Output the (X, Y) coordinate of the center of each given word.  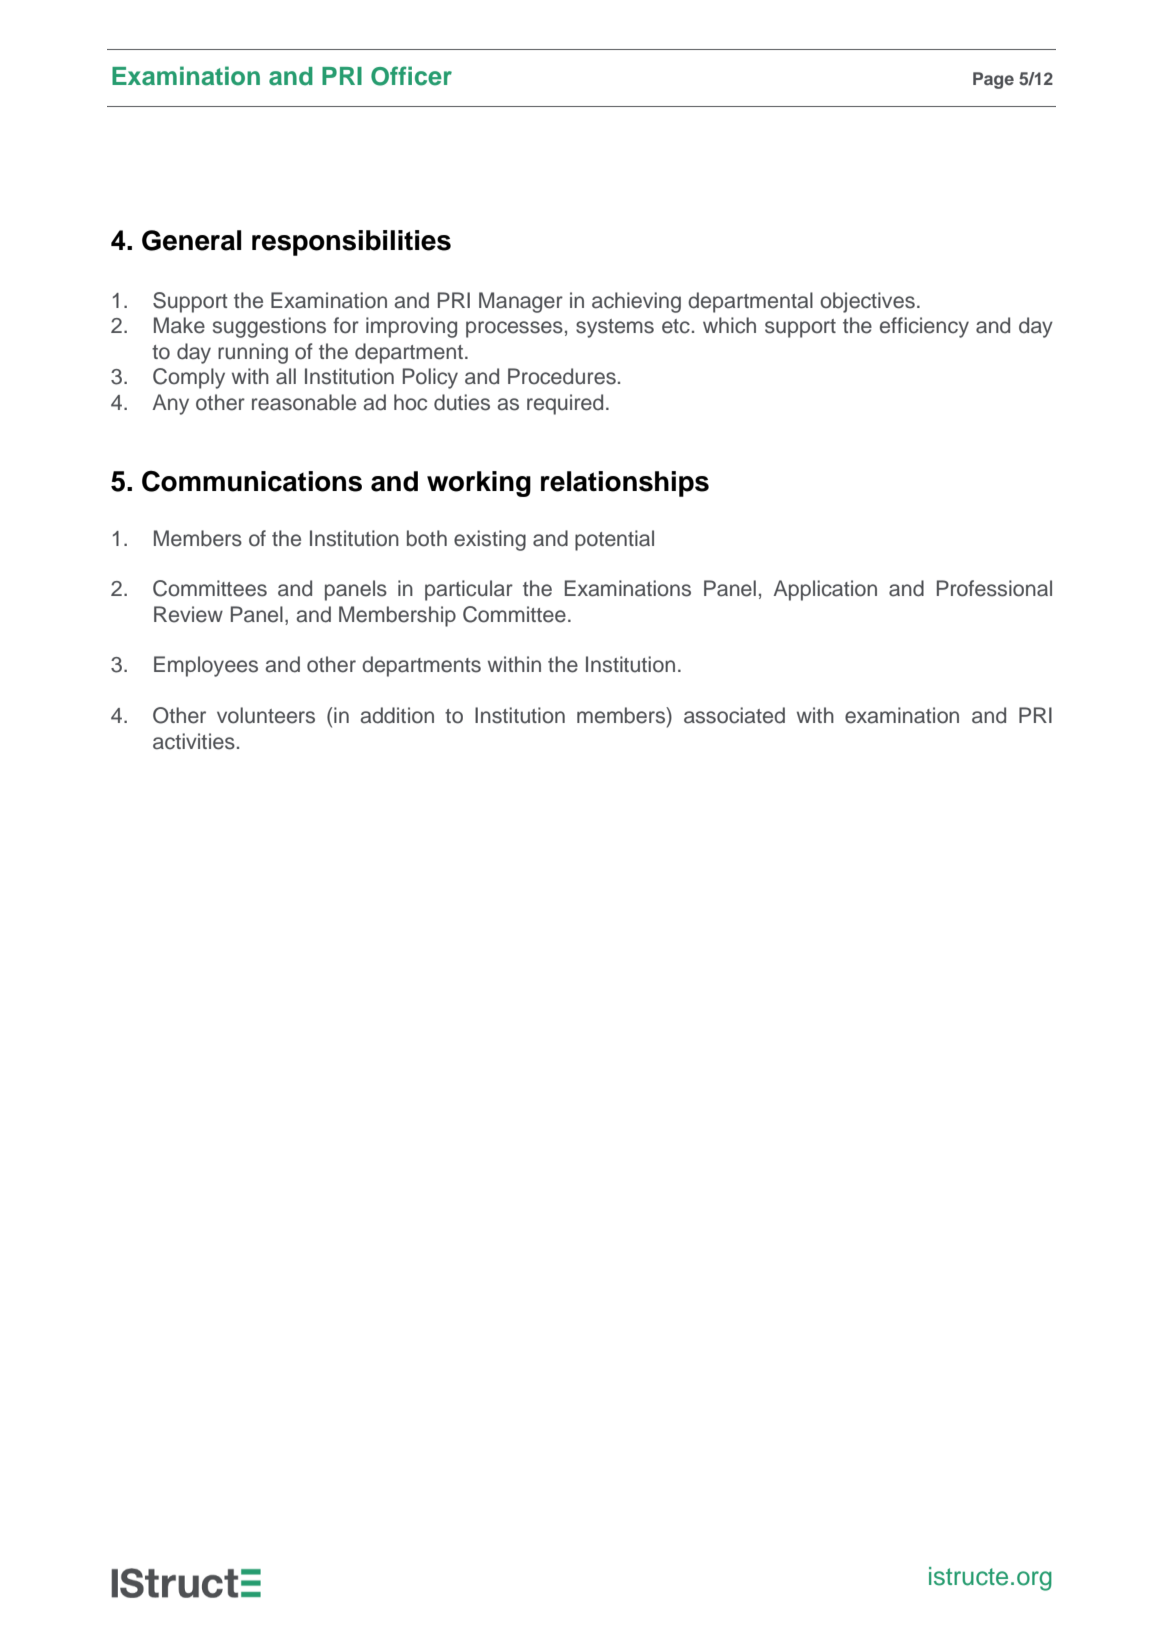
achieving (636, 302)
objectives (867, 302)
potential (614, 540)
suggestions (269, 327)
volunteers (266, 715)
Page (993, 80)
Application (825, 590)
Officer (411, 76)
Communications (252, 481)
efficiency (924, 327)
